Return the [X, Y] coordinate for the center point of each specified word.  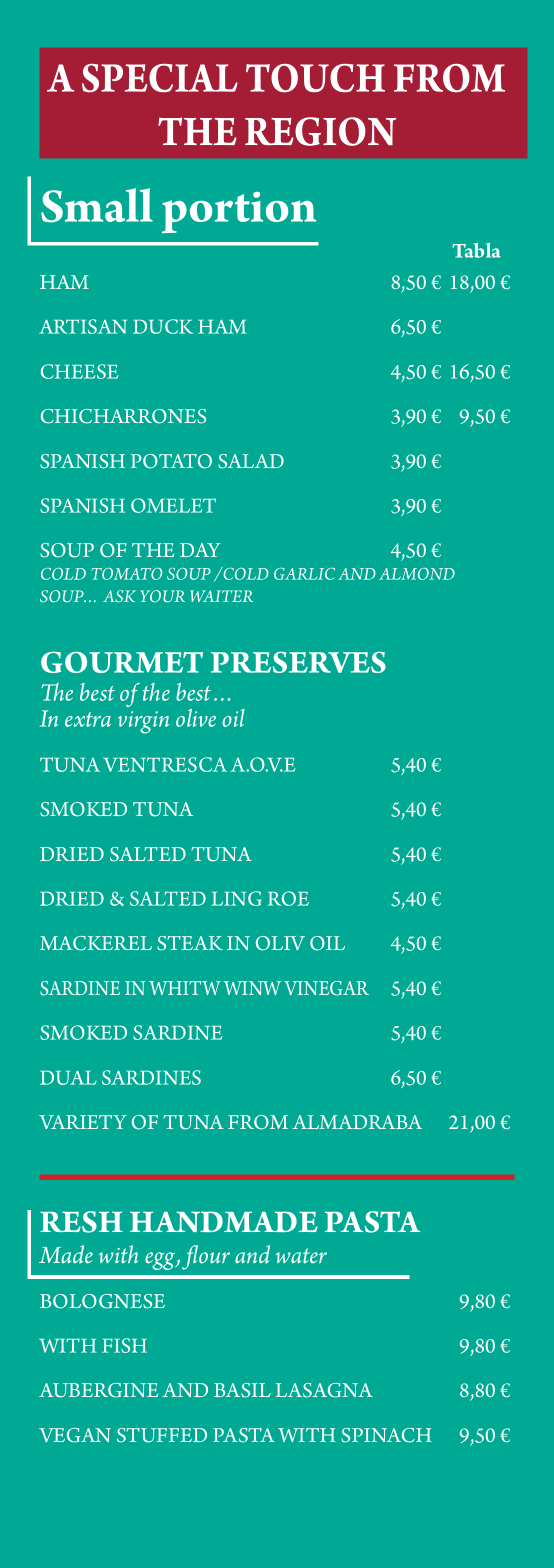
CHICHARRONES [123, 416]
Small [97, 205]
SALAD [251, 461]
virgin [143, 722]
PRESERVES [298, 662]
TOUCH [315, 78]
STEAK [190, 943]
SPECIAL [160, 78]
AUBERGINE [98, 1390]
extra [88, 719]
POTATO [171, 461]
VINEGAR [326, 988]
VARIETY [83, 1122]
